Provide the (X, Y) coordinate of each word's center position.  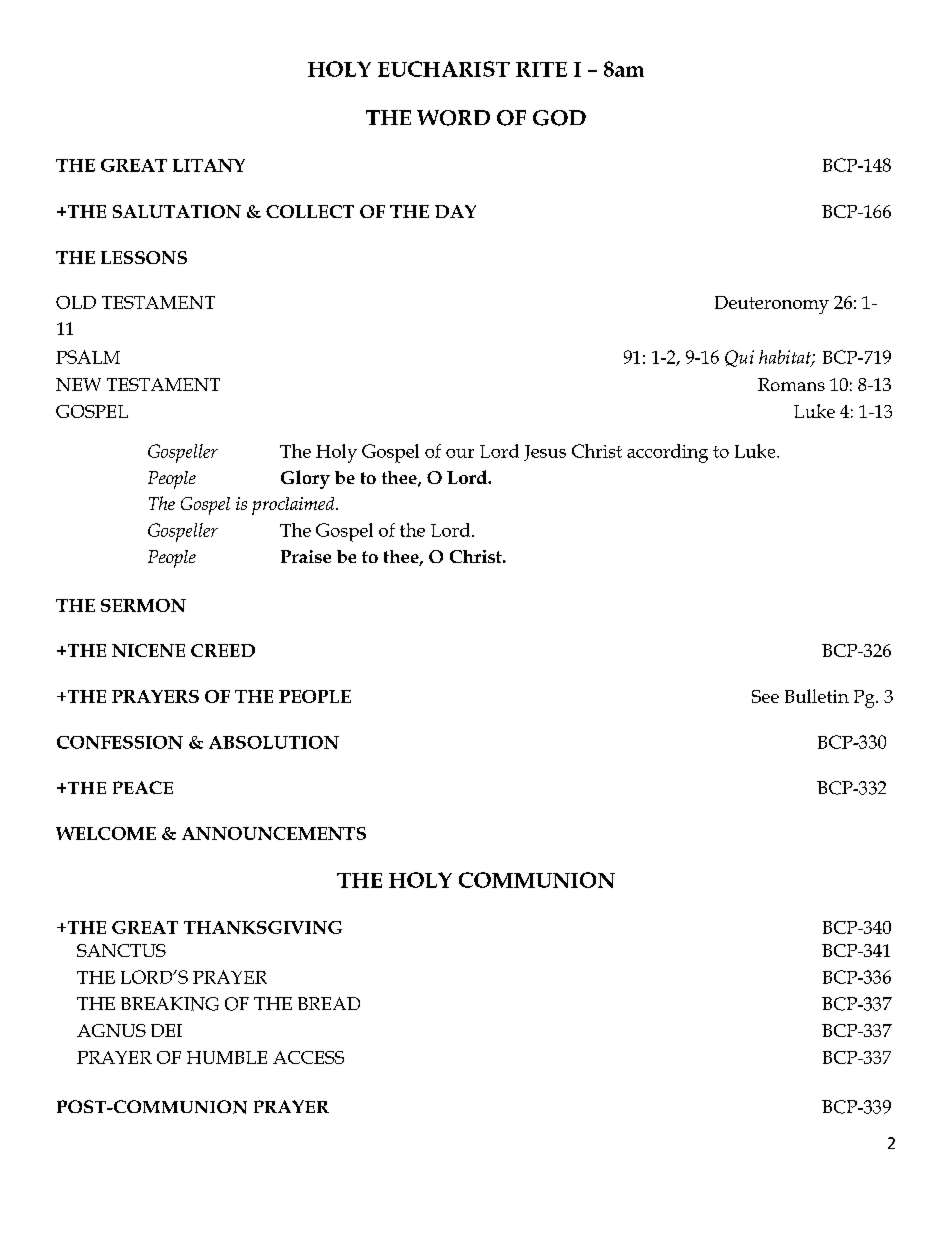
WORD (453, 118)
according (667, 453)
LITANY (209, 165)
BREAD (329, 1003)
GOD (559, 118)
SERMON (143, 605)
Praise (306, 556)
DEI (166, 1030)
